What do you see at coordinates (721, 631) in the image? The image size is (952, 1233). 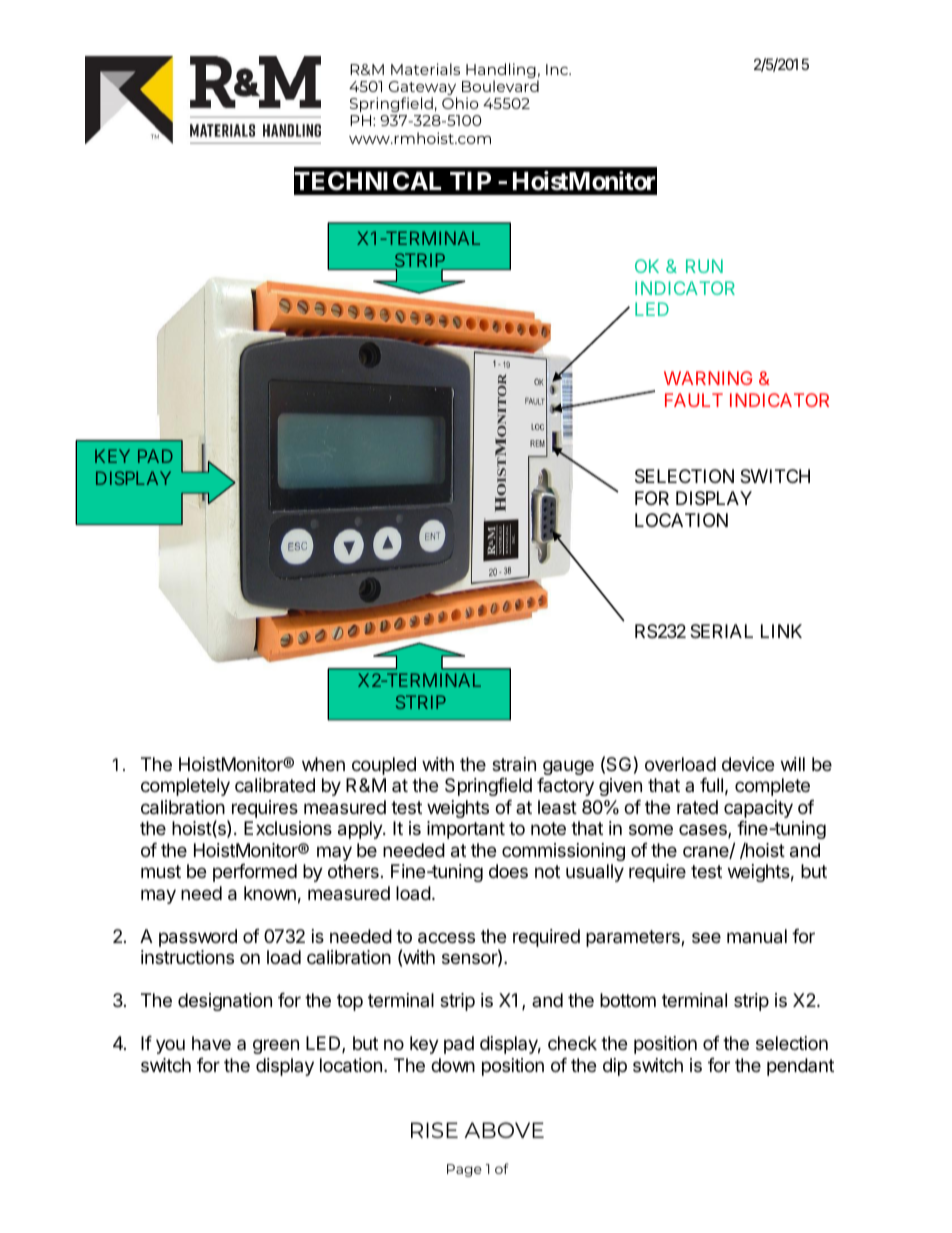 I see `SERIAL` at bounding box center [721, 631].
